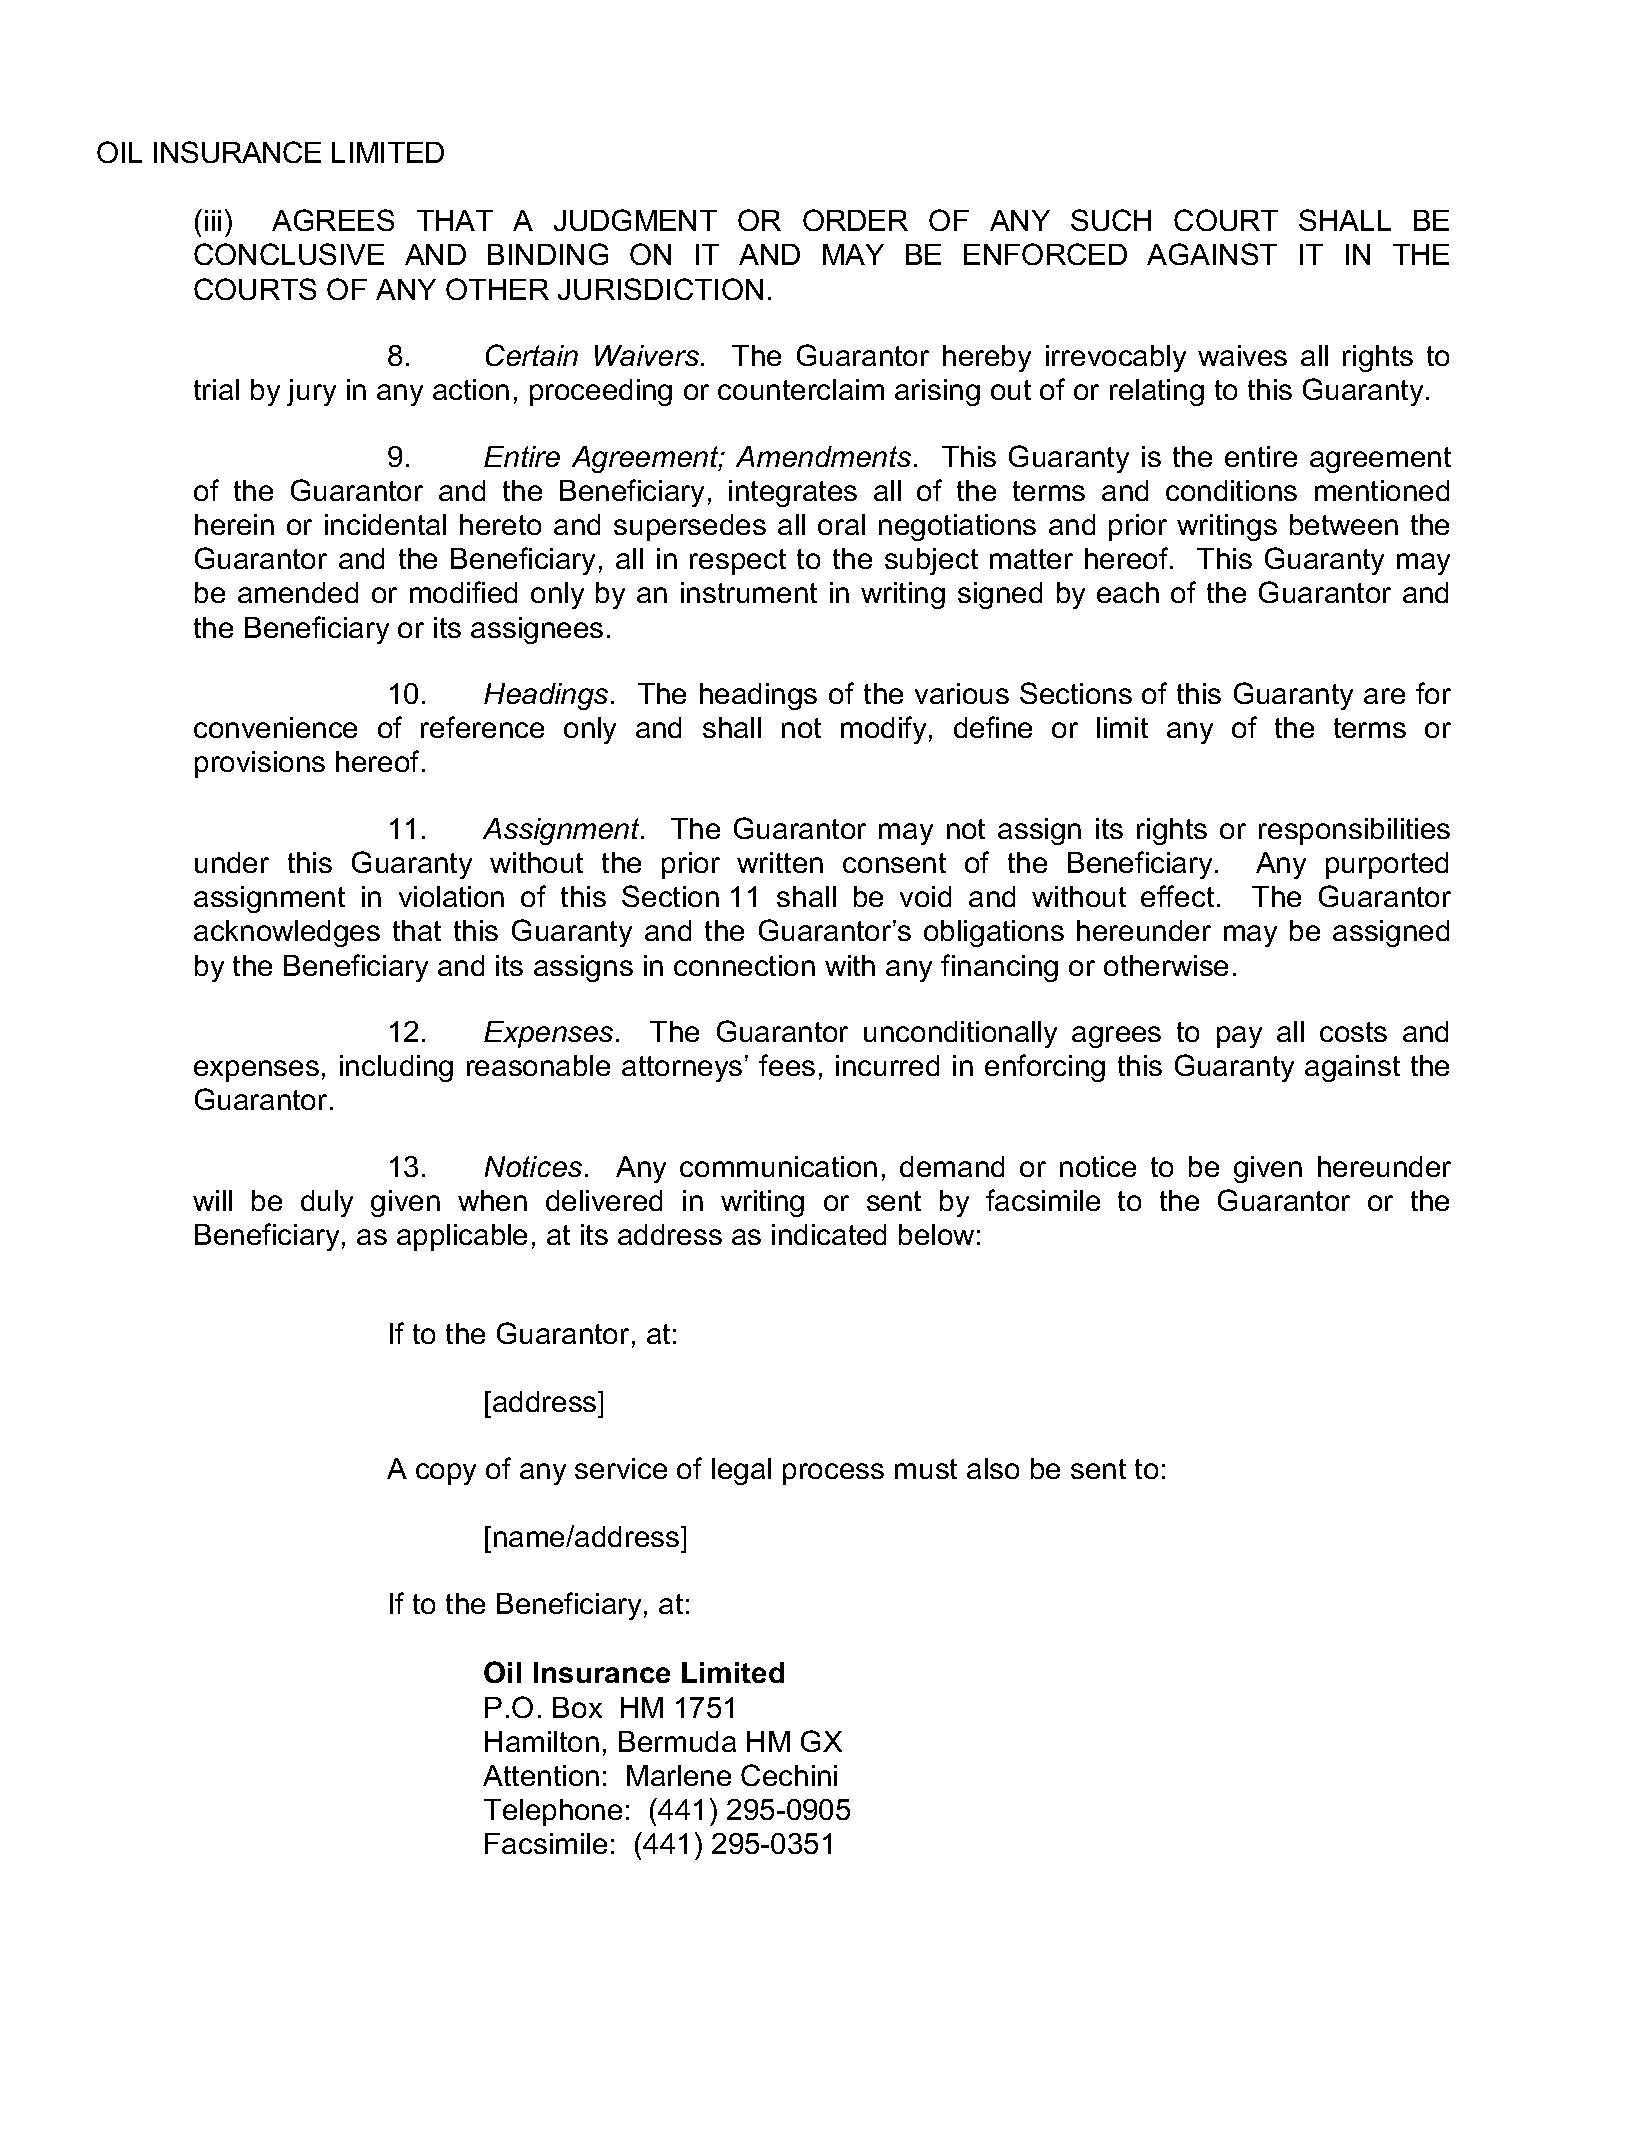  What do you see at coordinates (1239, 1037) in the screenshot?
I see `pay` at bounding box center [1239, 1037].
